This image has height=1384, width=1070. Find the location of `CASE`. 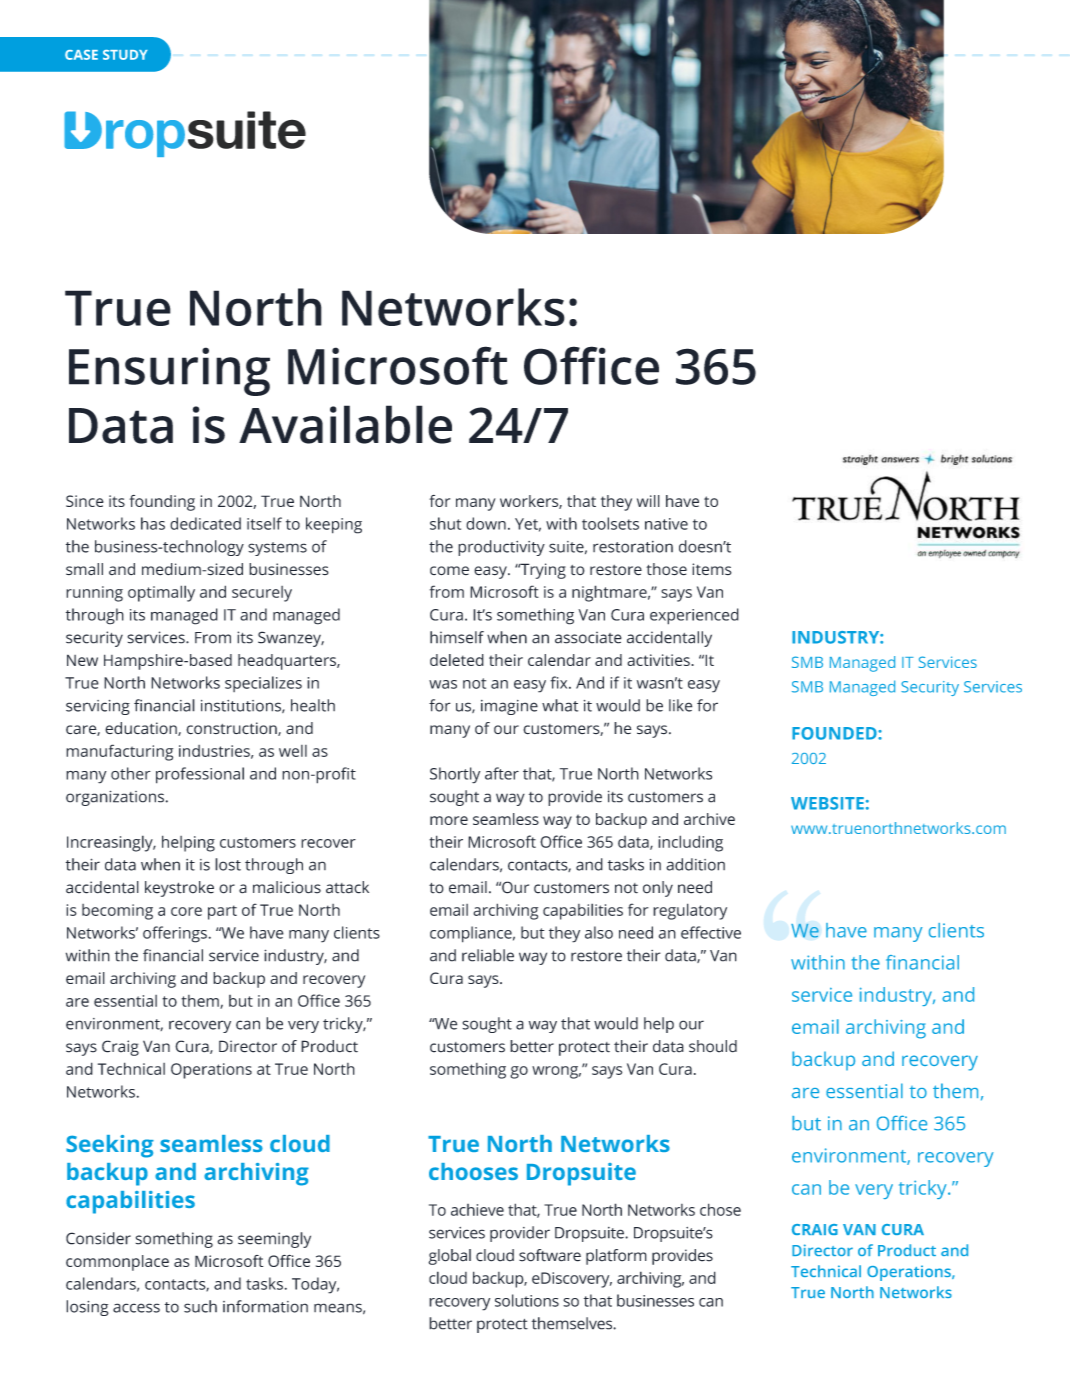

CASE is located at coordinates (81, 55).
